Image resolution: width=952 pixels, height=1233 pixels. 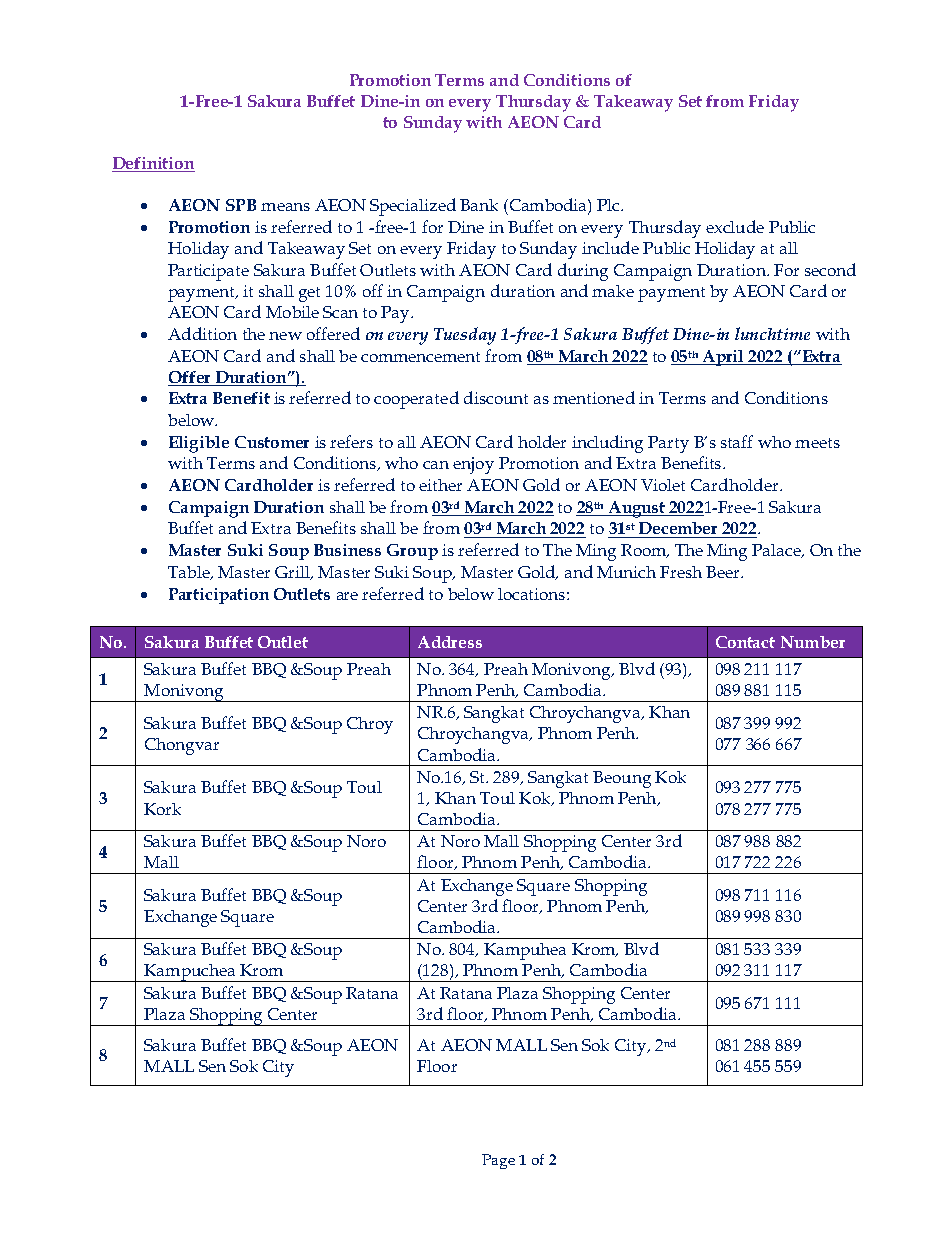 What do you see at coordinates (219, 596) in the image?
I see `Participation` at bounding box center [219, 596].
